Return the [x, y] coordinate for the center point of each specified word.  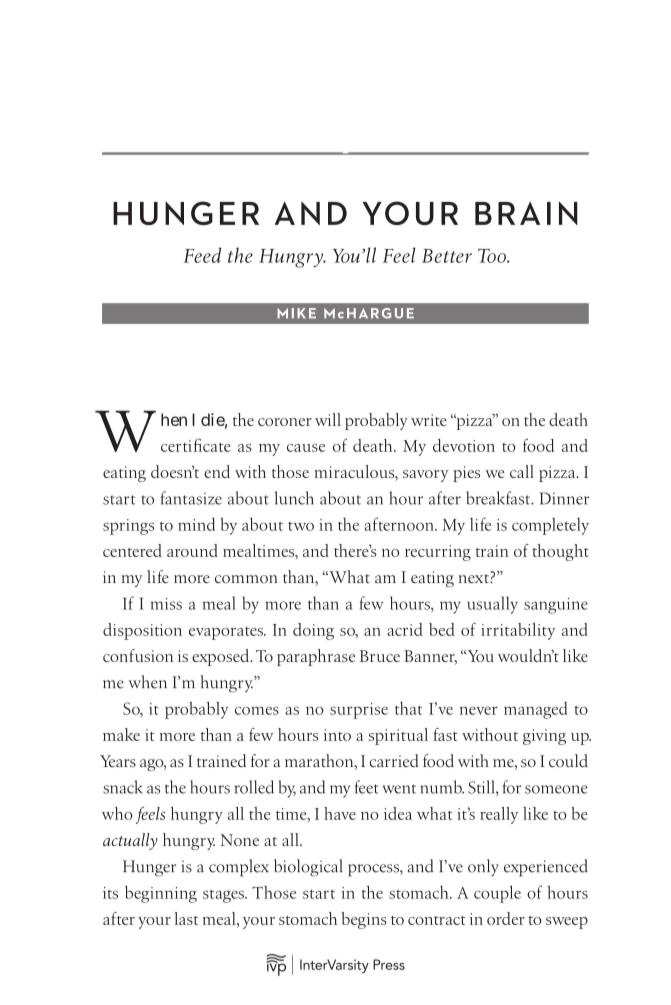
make [121, 734]
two [301, 526]
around [192, 550]
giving [544, 737]
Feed [202, 255]
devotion [464, 445]
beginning [161, 894]
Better [447, 256]
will [328, 419]
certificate [196, 445]
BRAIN [526, 213]
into [337, 735]
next [475, 577]
